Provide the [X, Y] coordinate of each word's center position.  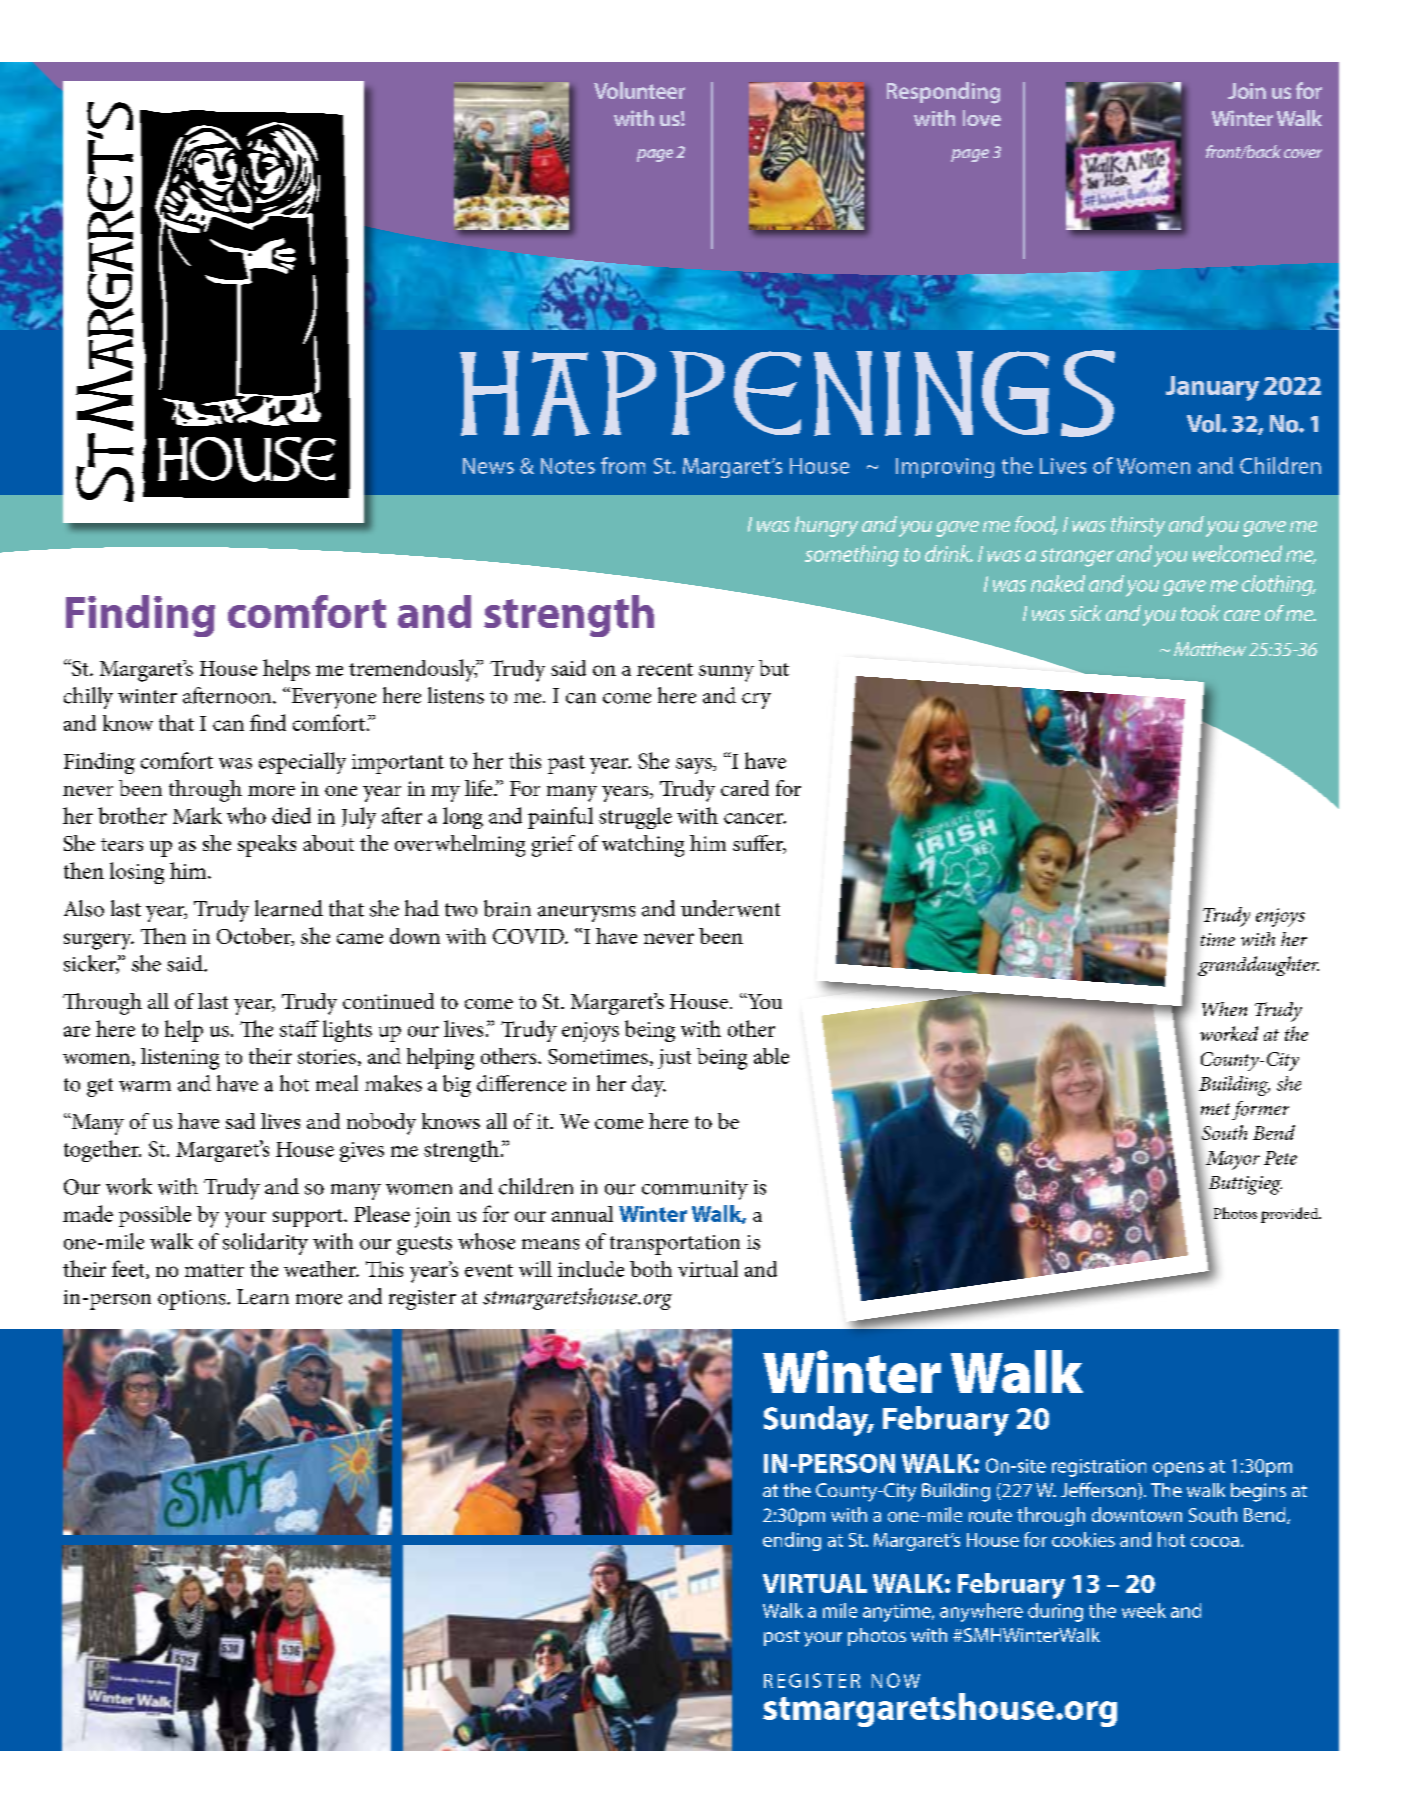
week [1144, 1610]
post [782, 1638]
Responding [943, 93]
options [193, 1300]
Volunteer [639, 90]
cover [1303, 153]
